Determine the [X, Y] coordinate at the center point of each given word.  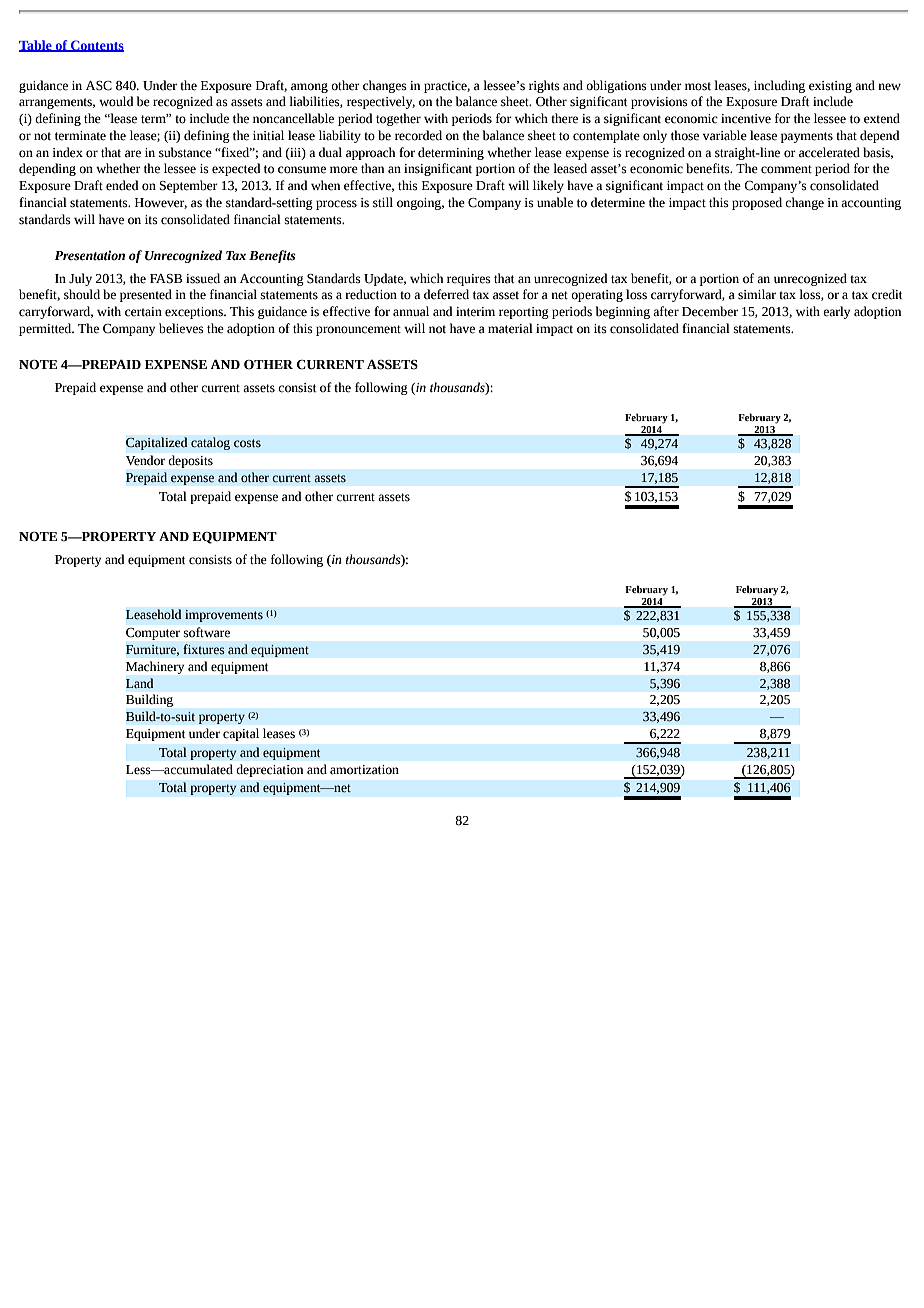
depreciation [270, 770]
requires [469, 280]
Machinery [155, 667]
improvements [224, 616]
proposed [757, 203]
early [836, 312]
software [207, 632]
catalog [210, 443]
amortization [364, 770]
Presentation [90, 255]
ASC [99, 86]
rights [544, 86]
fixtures [204, 649]
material [510, 328]
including [779, 86]
